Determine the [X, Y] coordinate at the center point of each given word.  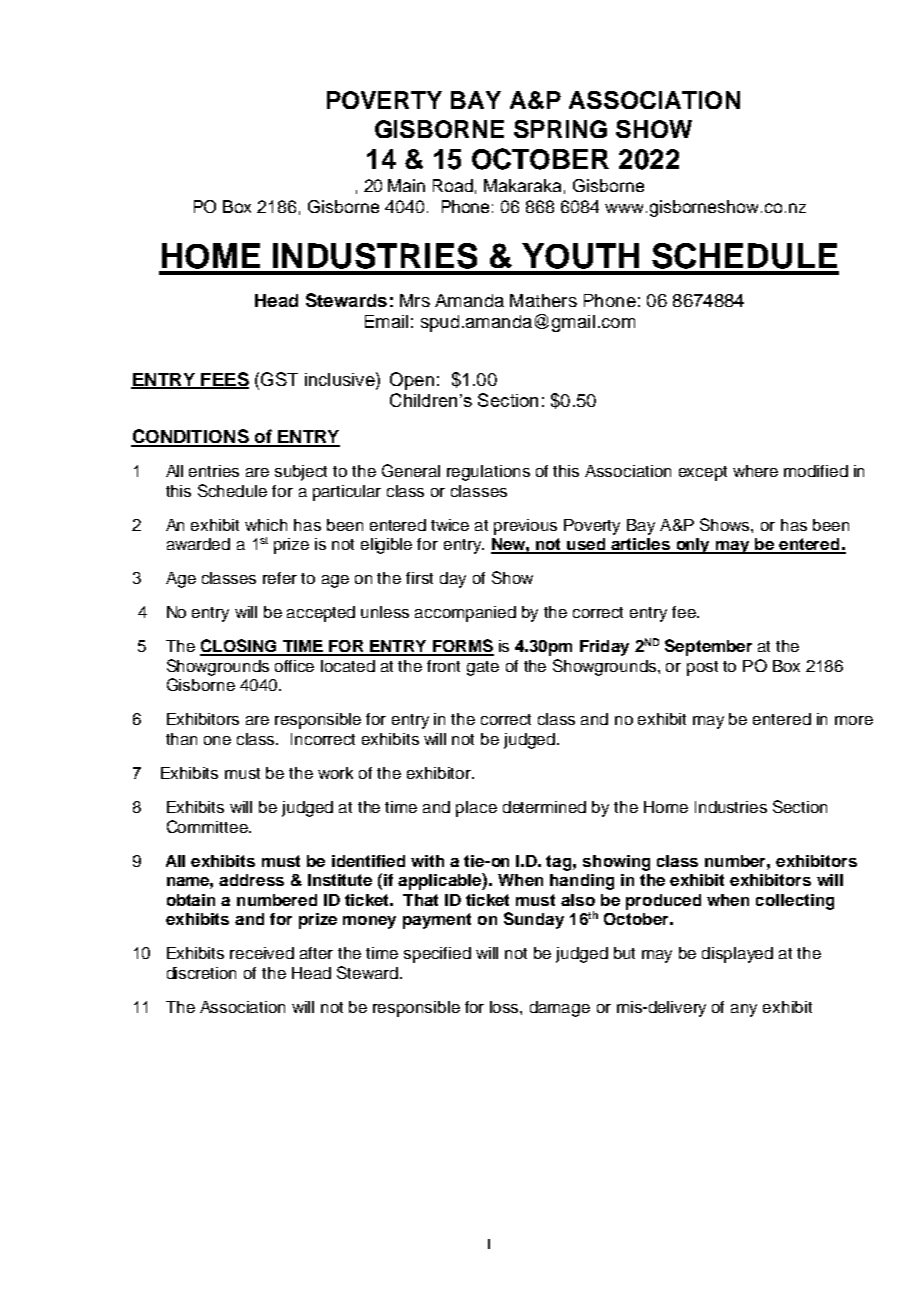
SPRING [560, 129]
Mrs [415, 300]
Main [406, 185]
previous [525, 527]
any [744, 1010]
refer [280, 578]
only [693, 546]
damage [560, 1009]
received [262, 953]
